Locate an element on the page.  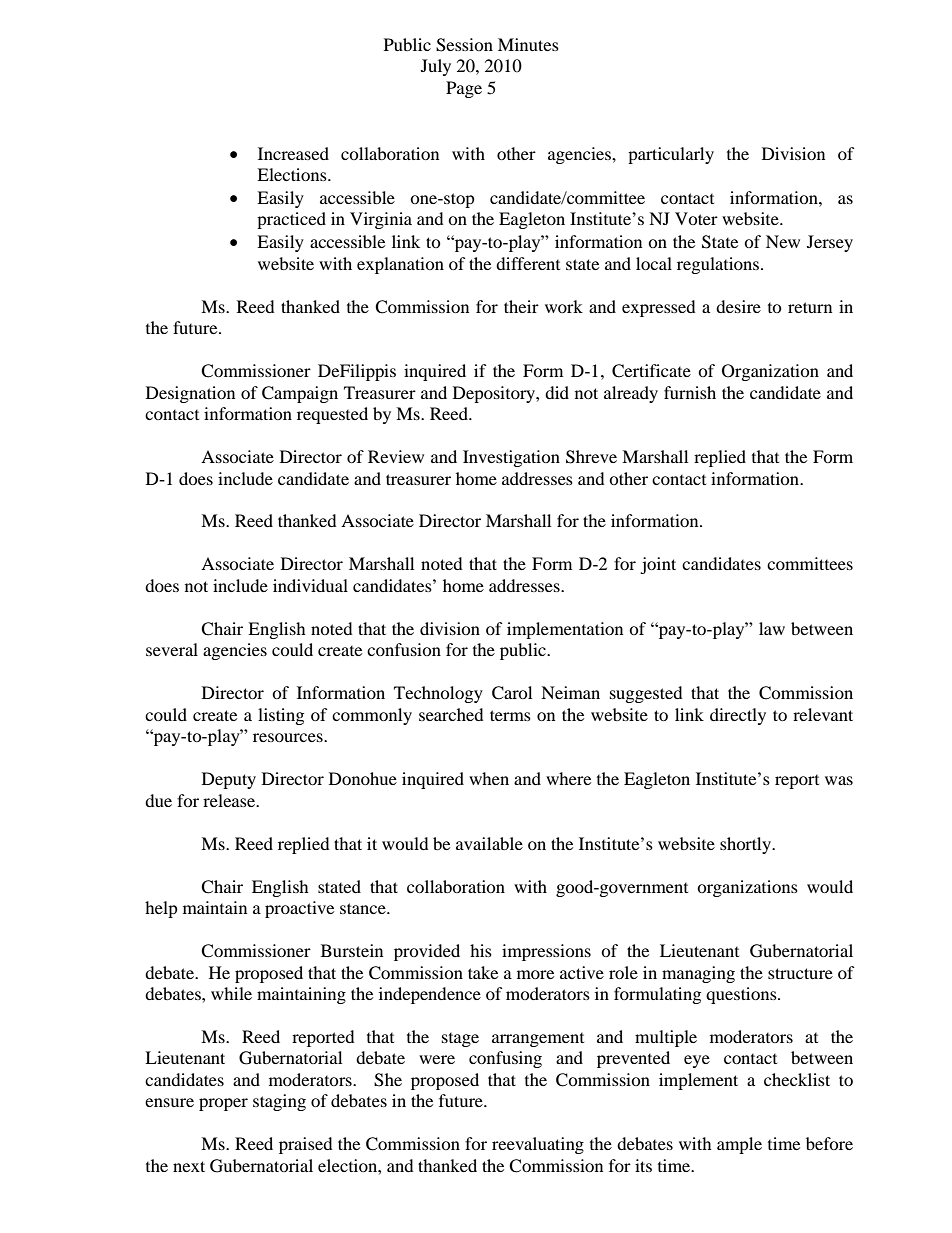
shortly is located at coordinates (747, 845).
